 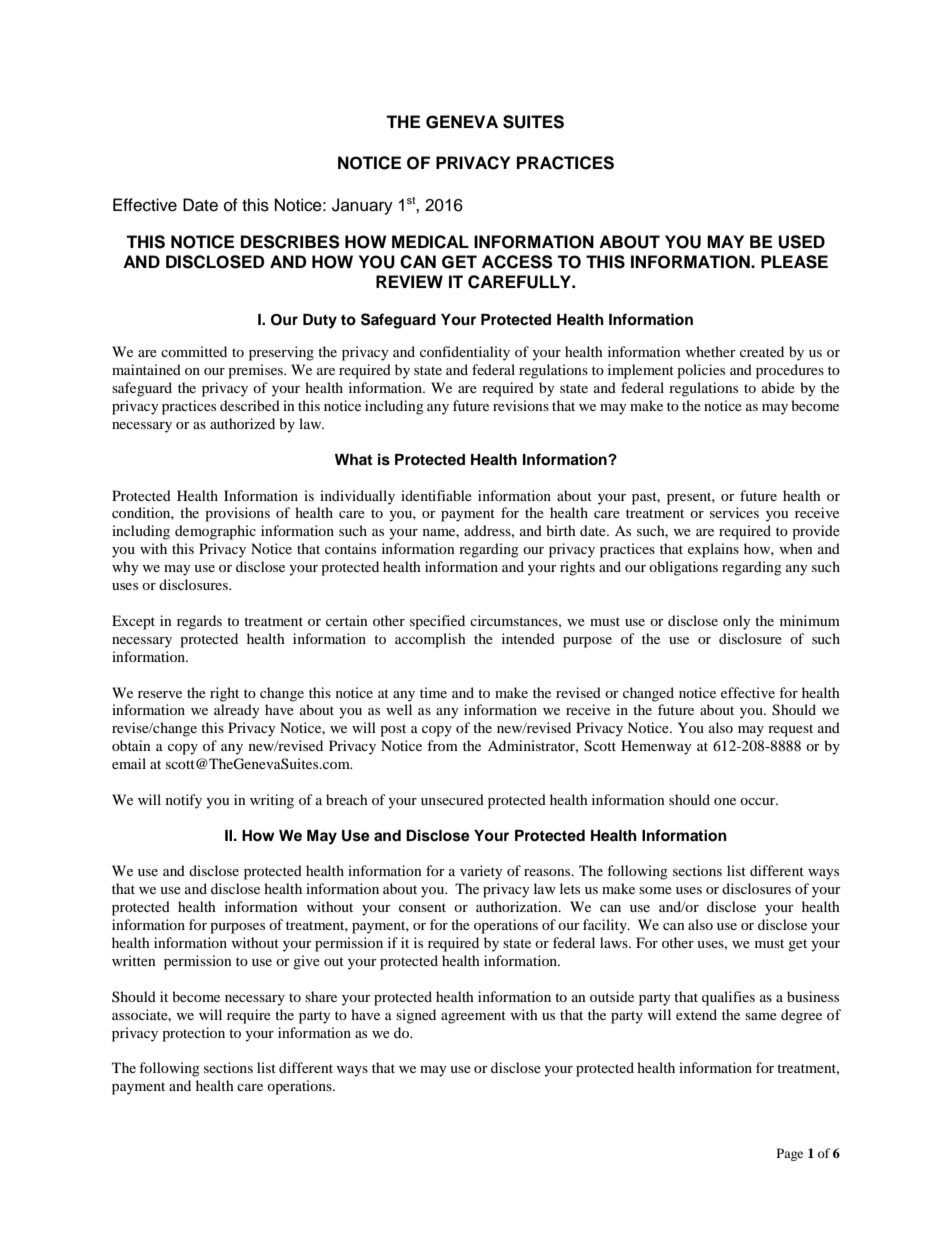 I want to click on time, so click(x=433, y=692).
